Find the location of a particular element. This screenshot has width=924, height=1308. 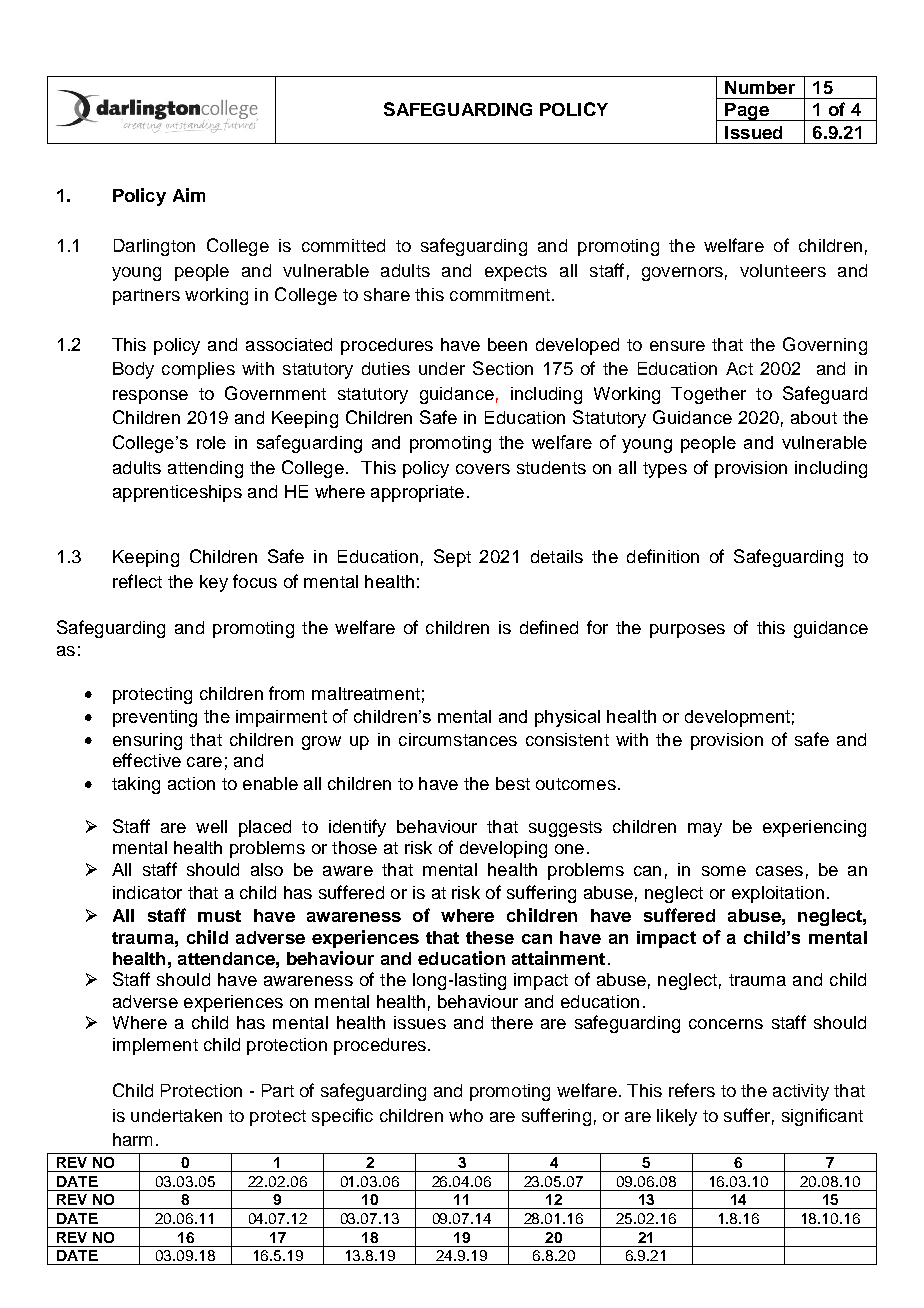

Aim is located at coordinates (189, 195).
